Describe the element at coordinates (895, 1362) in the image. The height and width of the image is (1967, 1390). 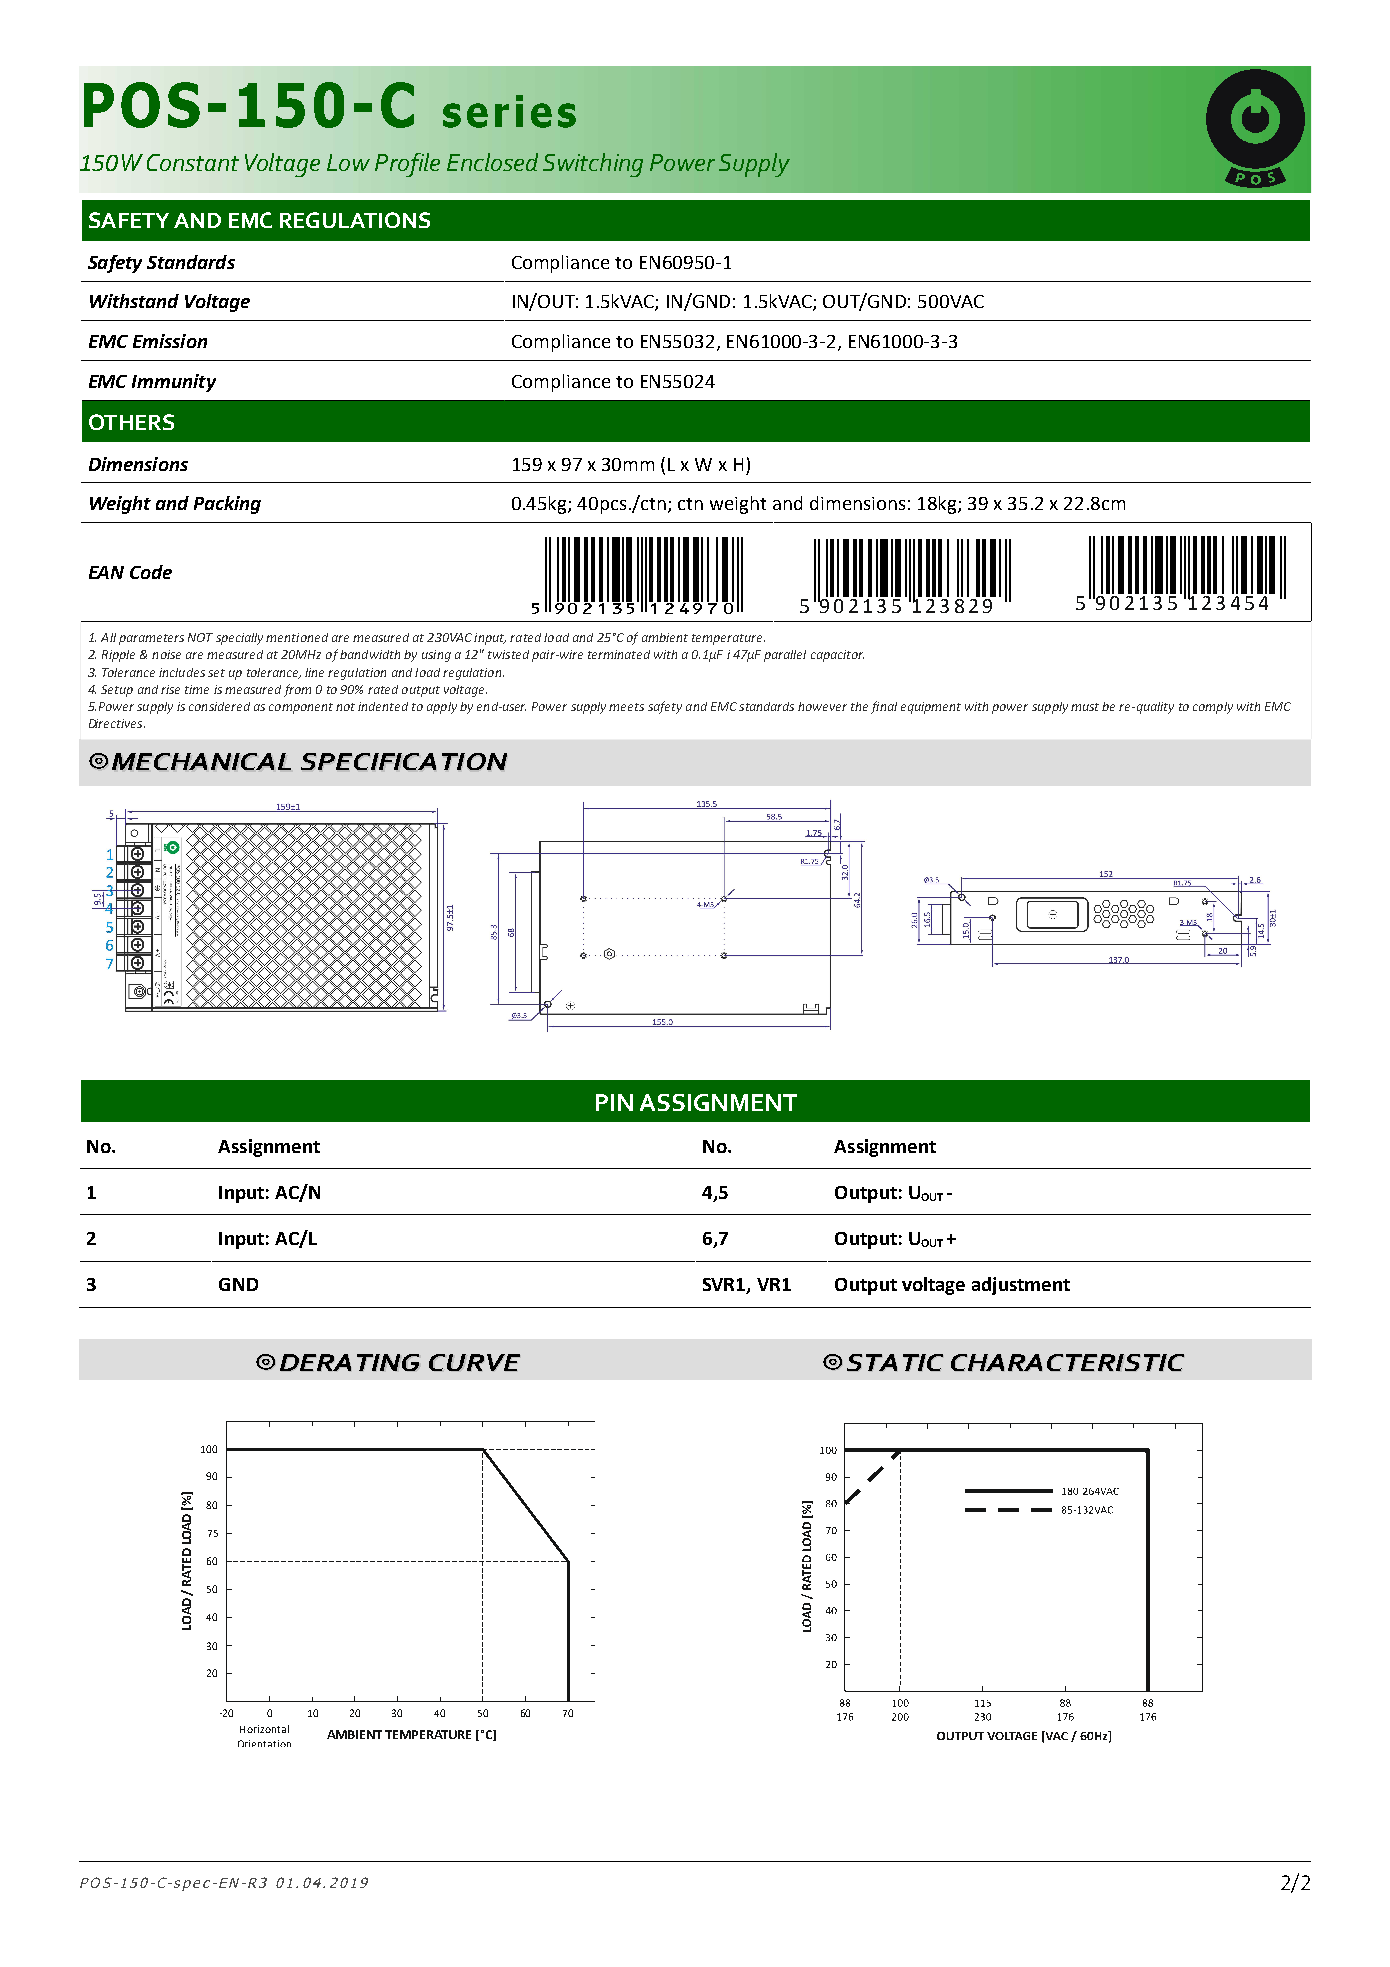
I see `STATIC` at that location.
